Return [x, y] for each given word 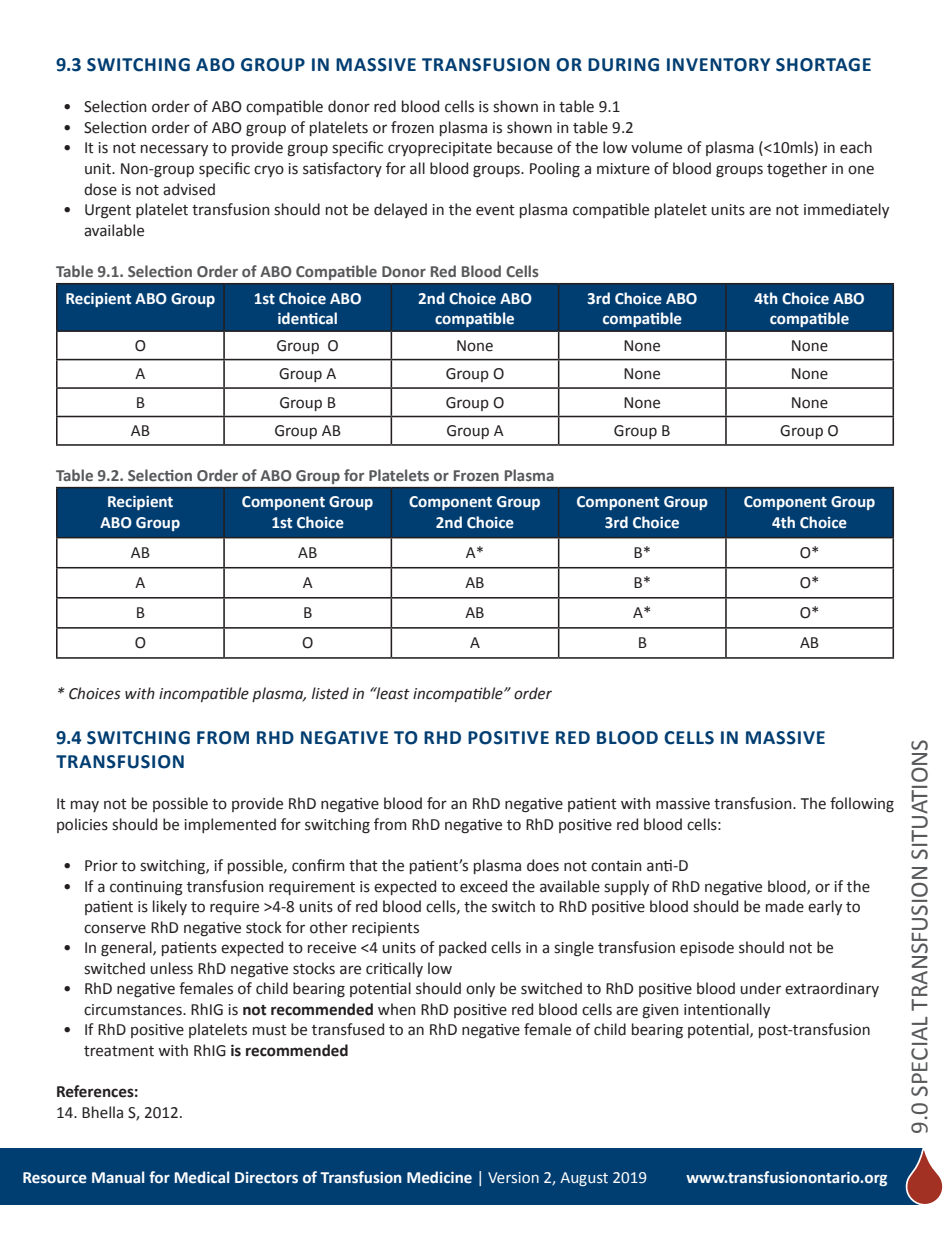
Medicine [439, 1177]
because [525, 147]
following [862, 805]
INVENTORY [718, 65]
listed [330, 693]
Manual [118, 1177]
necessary [174, 150]
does [543, 865]
